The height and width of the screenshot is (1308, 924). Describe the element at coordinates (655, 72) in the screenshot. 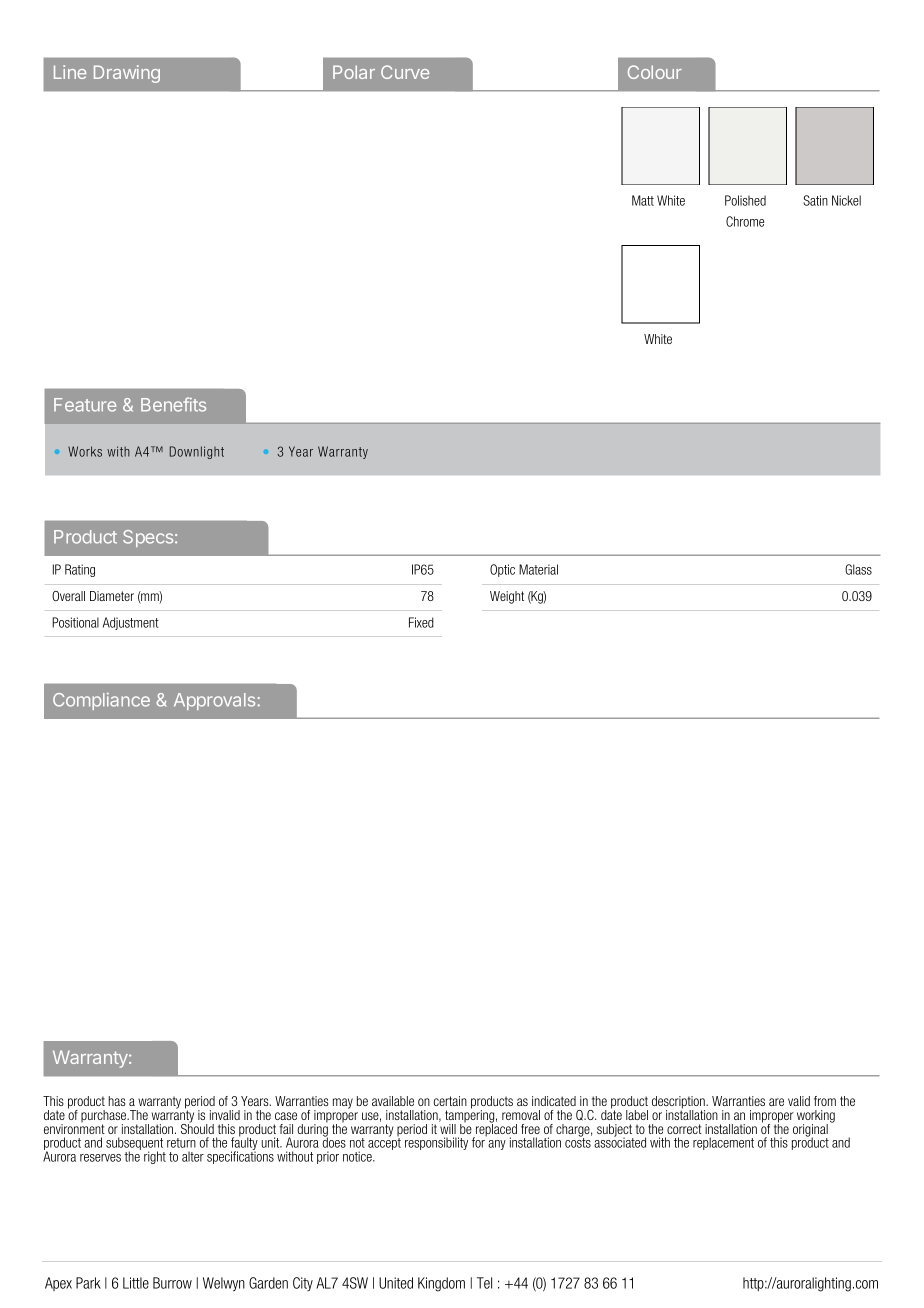

I see `Colour` at that location.
